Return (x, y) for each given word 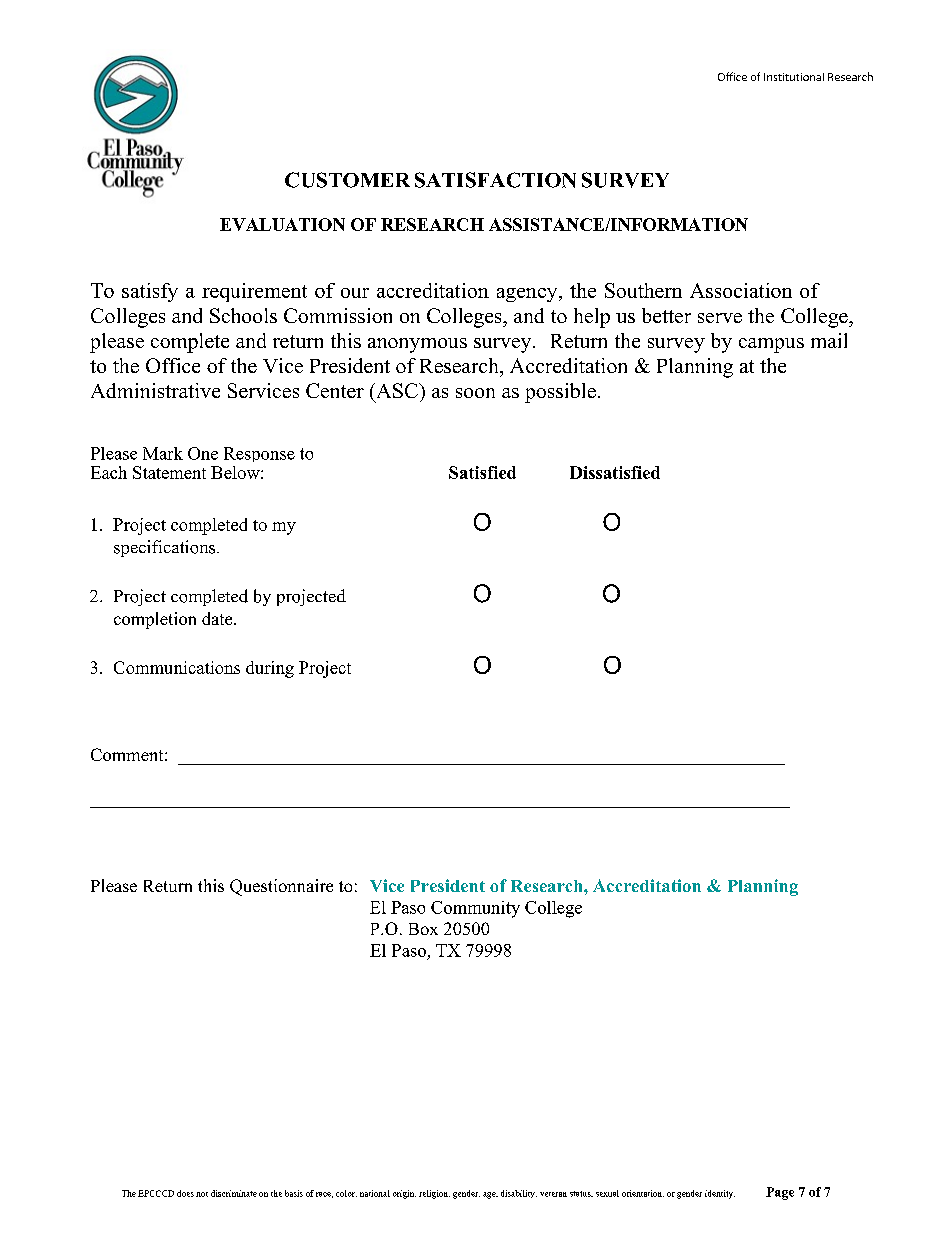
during (270, 669)
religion (434, 1194)
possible (560, 393)
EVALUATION (282, 224)
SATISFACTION (495, 180)
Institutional (794, 77)
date (218, 618)
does (185, 1193)
